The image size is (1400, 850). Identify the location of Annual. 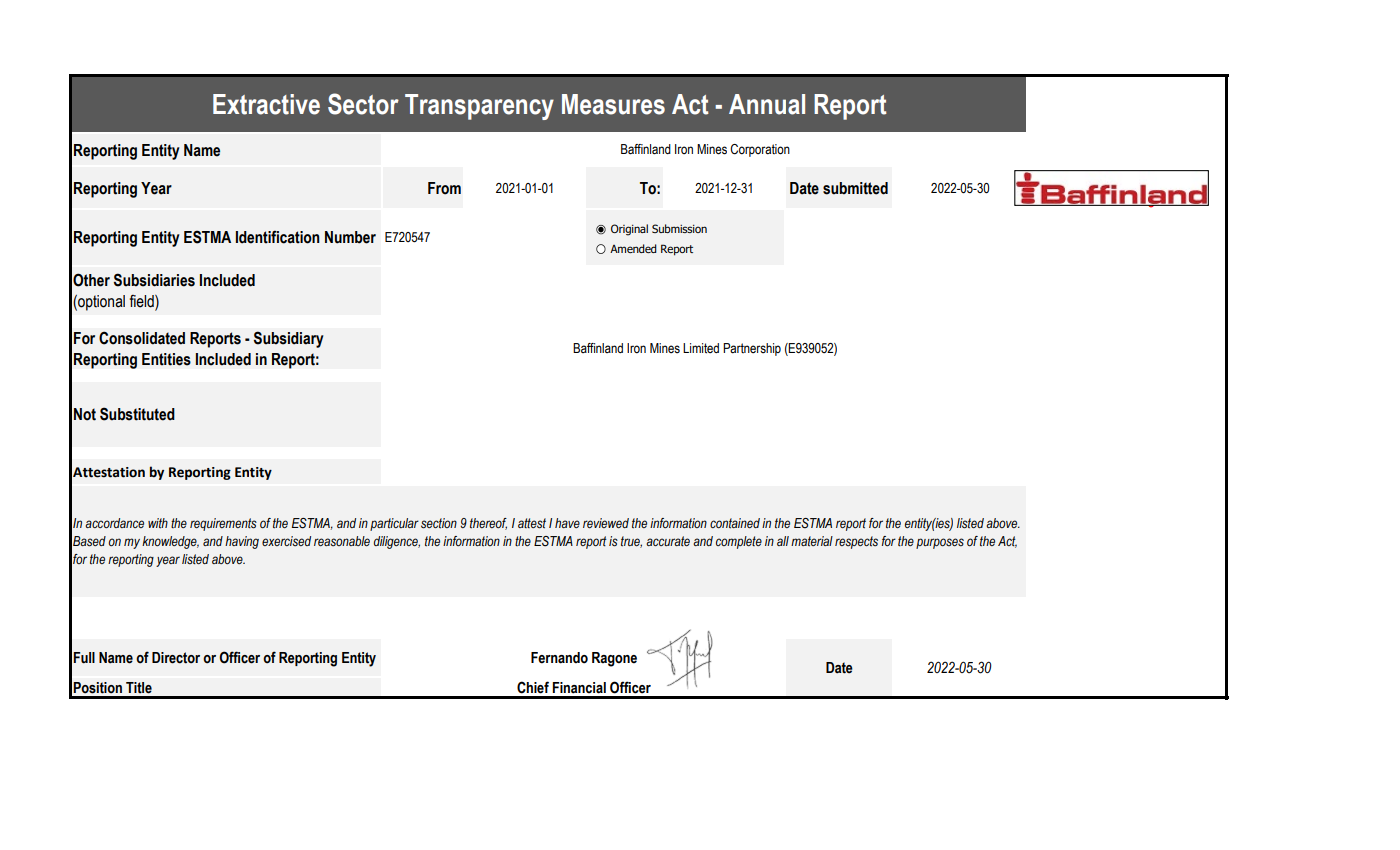
(767, 104).
